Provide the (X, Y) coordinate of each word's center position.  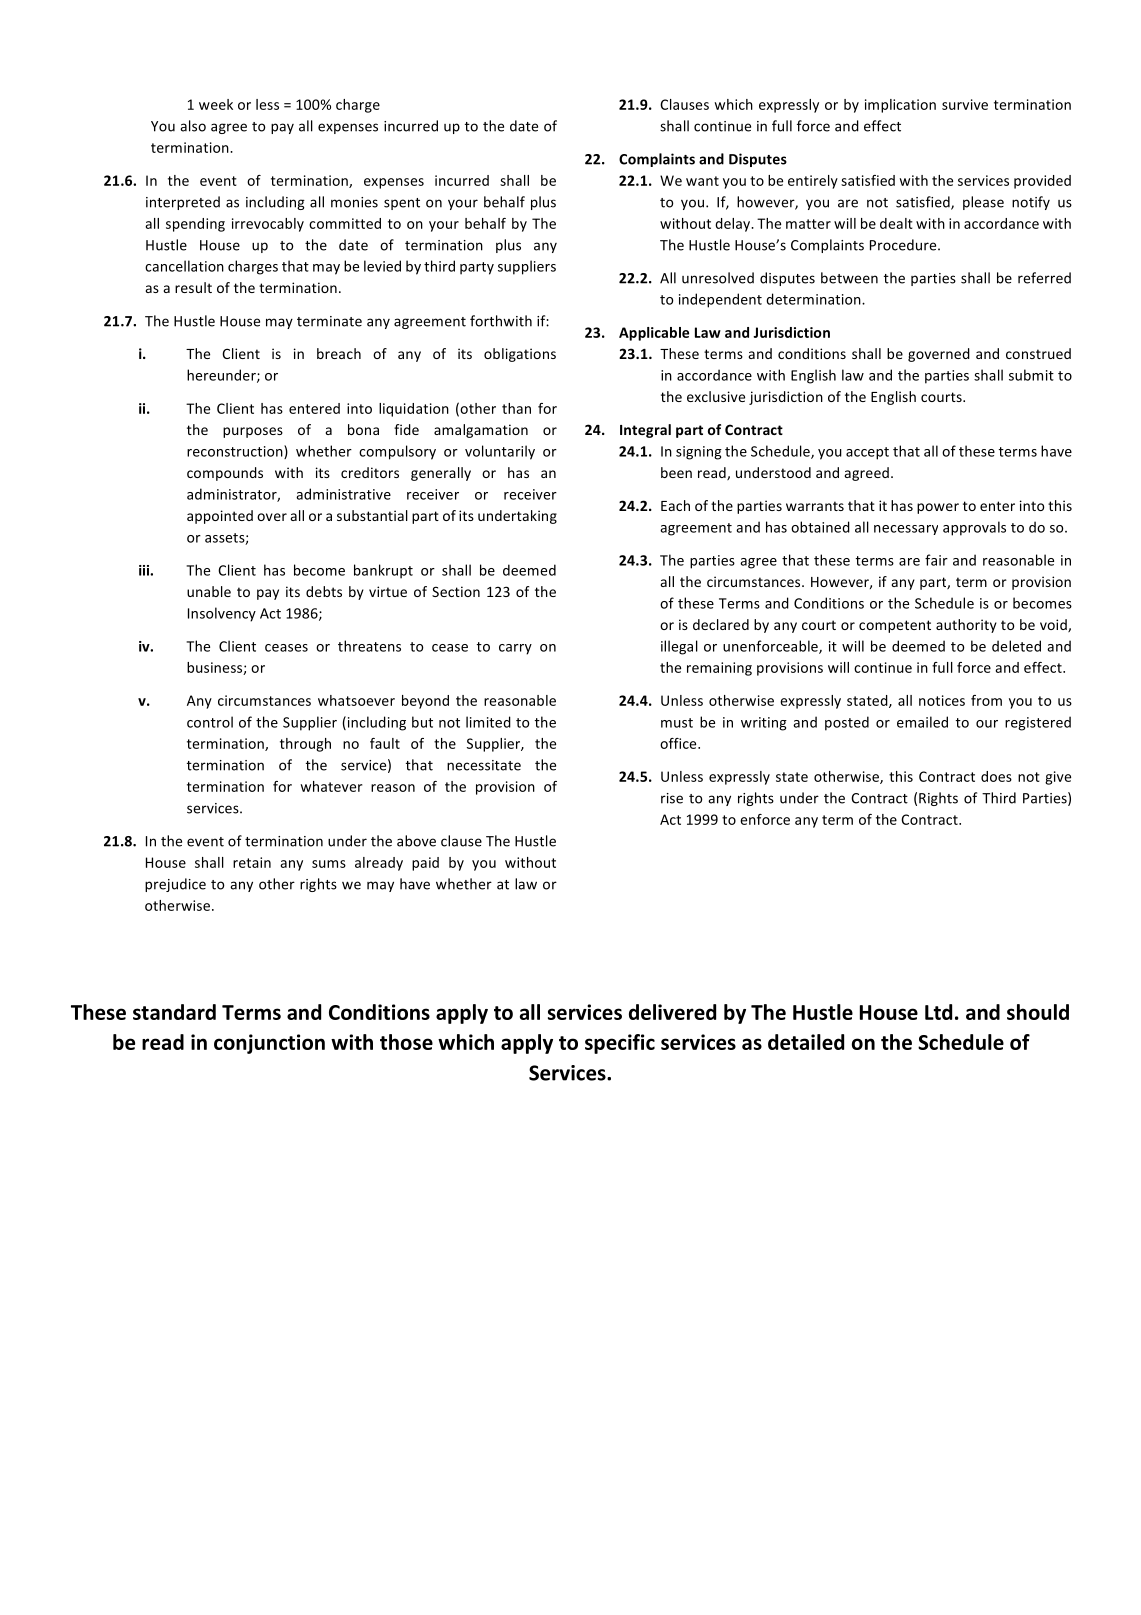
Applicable (654, 334)
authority (966, 626)
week (216, 104)
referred (1044, 278)
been (676, 472)
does (996, 776)
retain (252, 862)
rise (672, 798)
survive (965, 104)
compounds (225, 474)
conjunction (269, 1044)
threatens (369, 646)
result (193, 287)
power (938, 508)
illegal (679, 647)
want (702, 181)
